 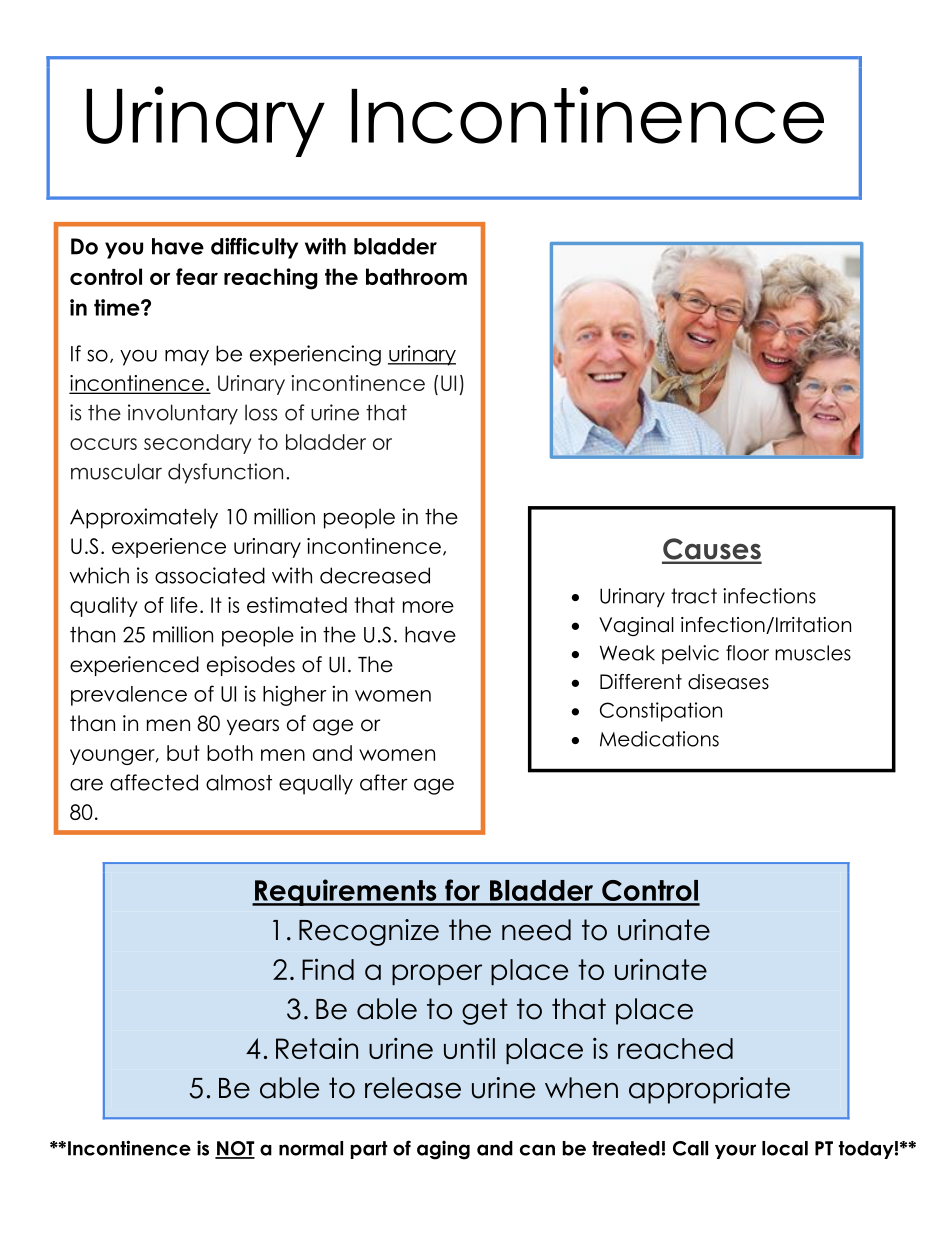 What do you see at coordinates (197, 276) in the screenshot?
I see `fear` at bounding box center [197, 276].
